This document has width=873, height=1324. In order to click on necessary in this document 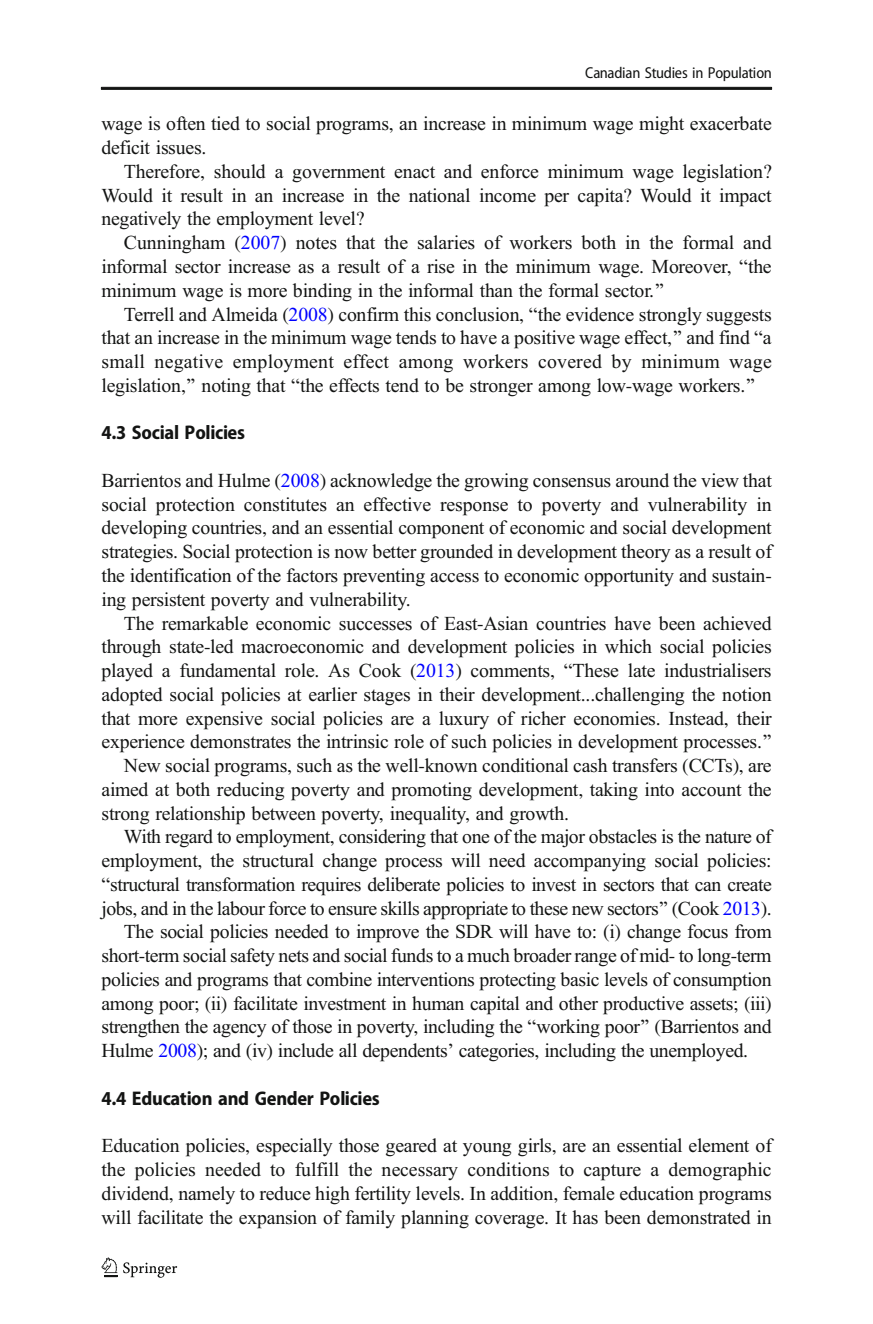, I will do `click(420, 1173)`.
